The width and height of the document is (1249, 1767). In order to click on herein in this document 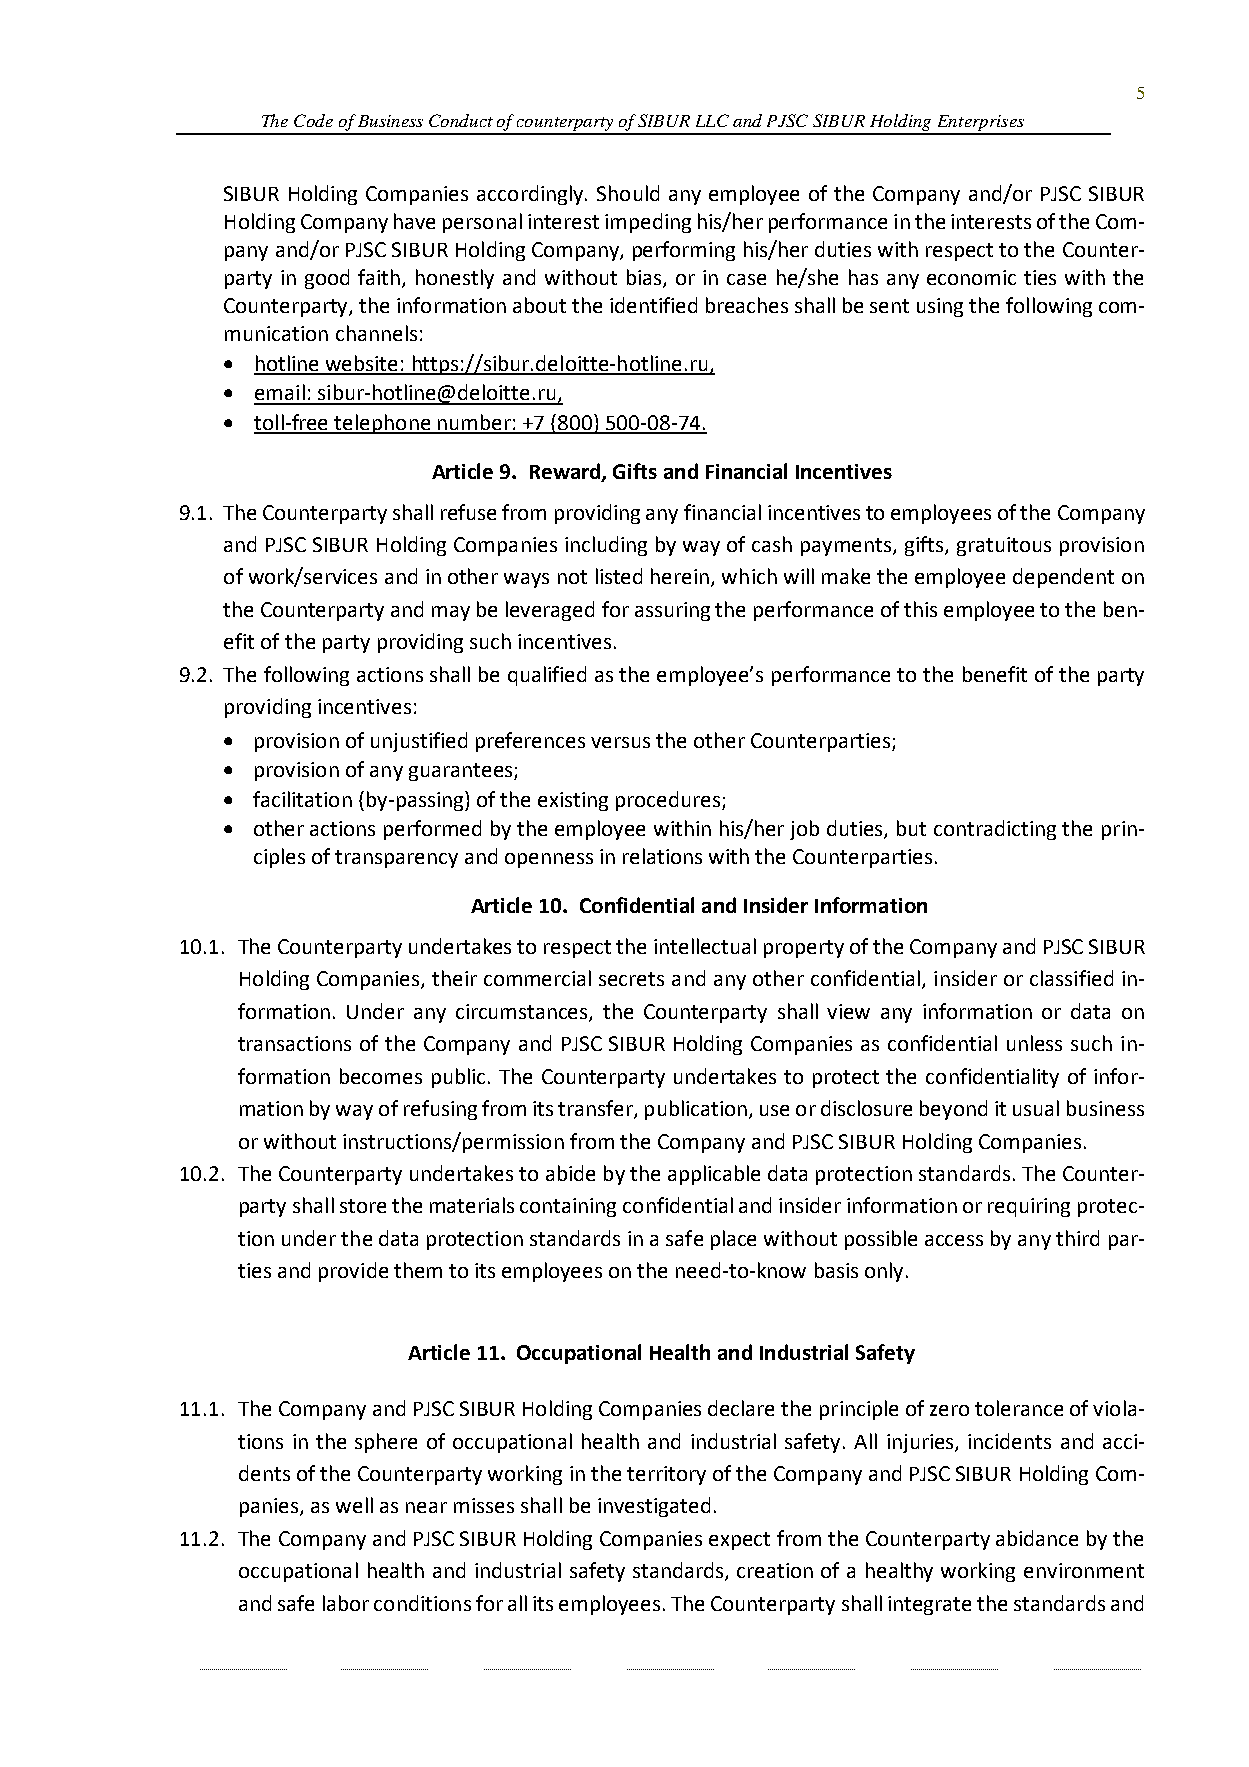, I will do `click(681, 577)`.
